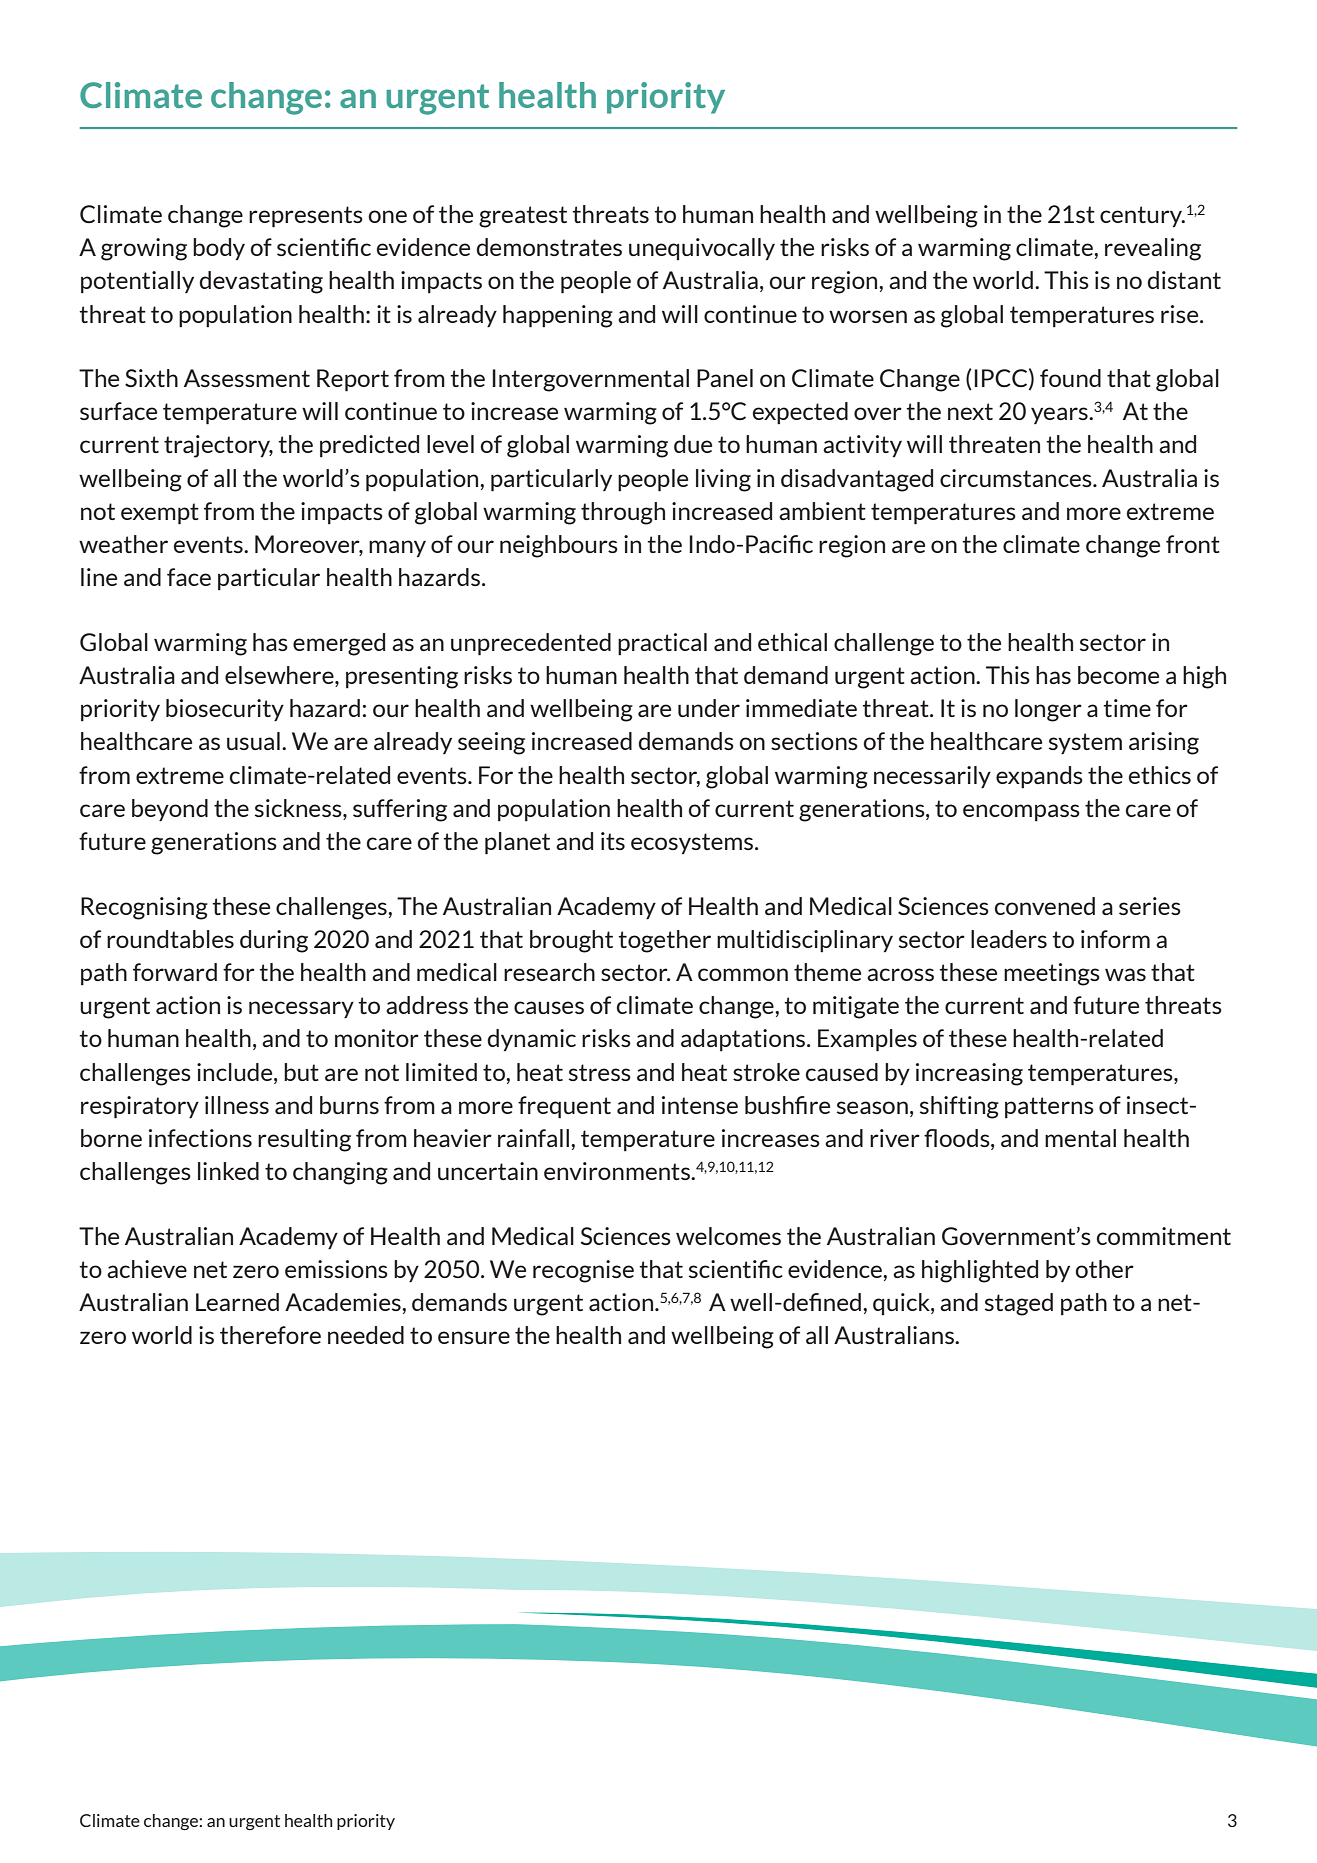 The image size is (1317, 1863). What do you see at coordinates (1045, 906) in the document?
I see `convened` at bounding box center [1045, 906].
